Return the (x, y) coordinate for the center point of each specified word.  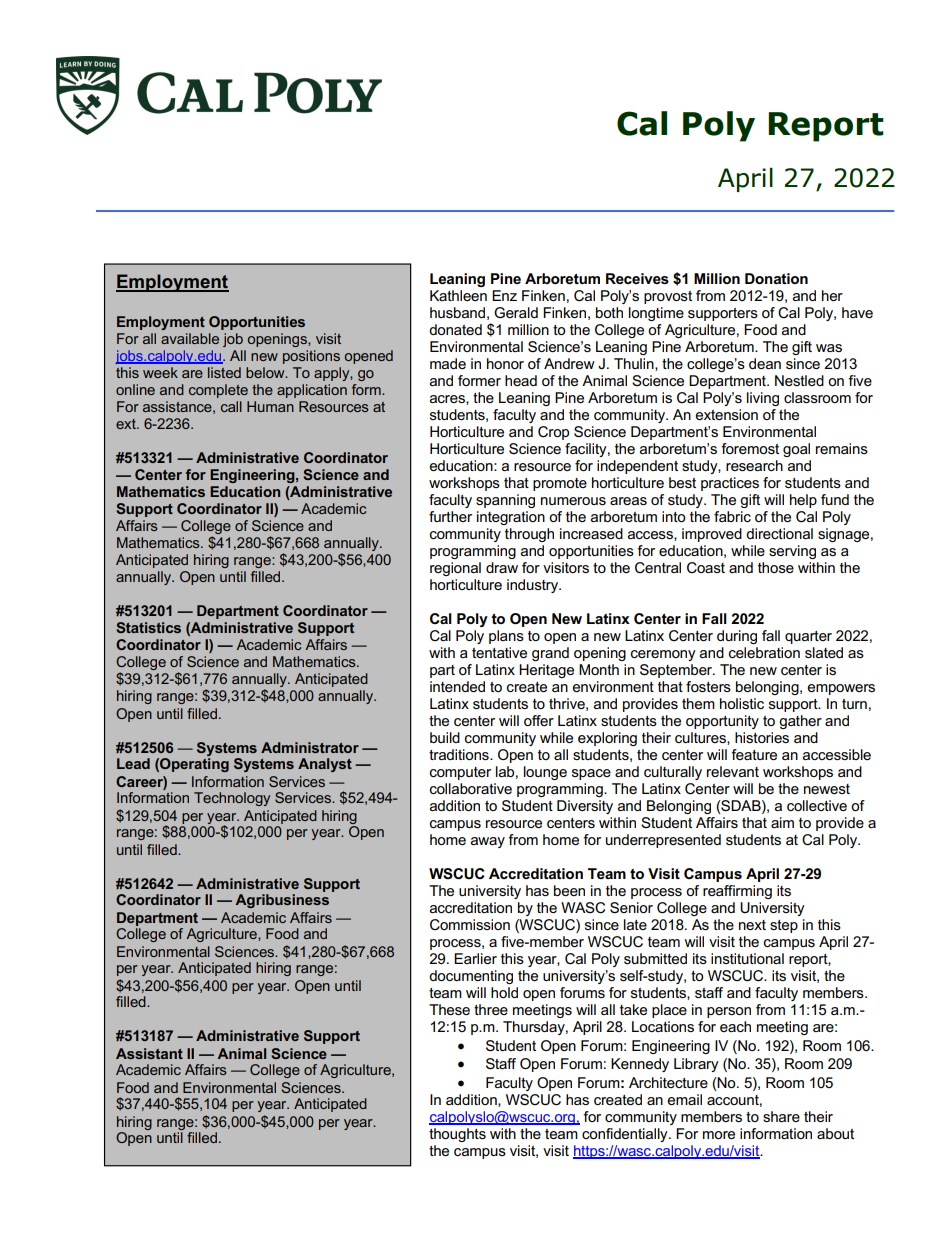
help (803, 501)
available (190, 338)
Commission (470, 924)
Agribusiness (282, 901)
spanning (505, 501)
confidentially (626, 1135)
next (752, 925)
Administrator (310, 747)
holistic (742, 703)
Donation (776, 278)
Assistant (149, 1053)
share (781, 1116)
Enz (504, 295)
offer (539, 720)
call (231, 406)
